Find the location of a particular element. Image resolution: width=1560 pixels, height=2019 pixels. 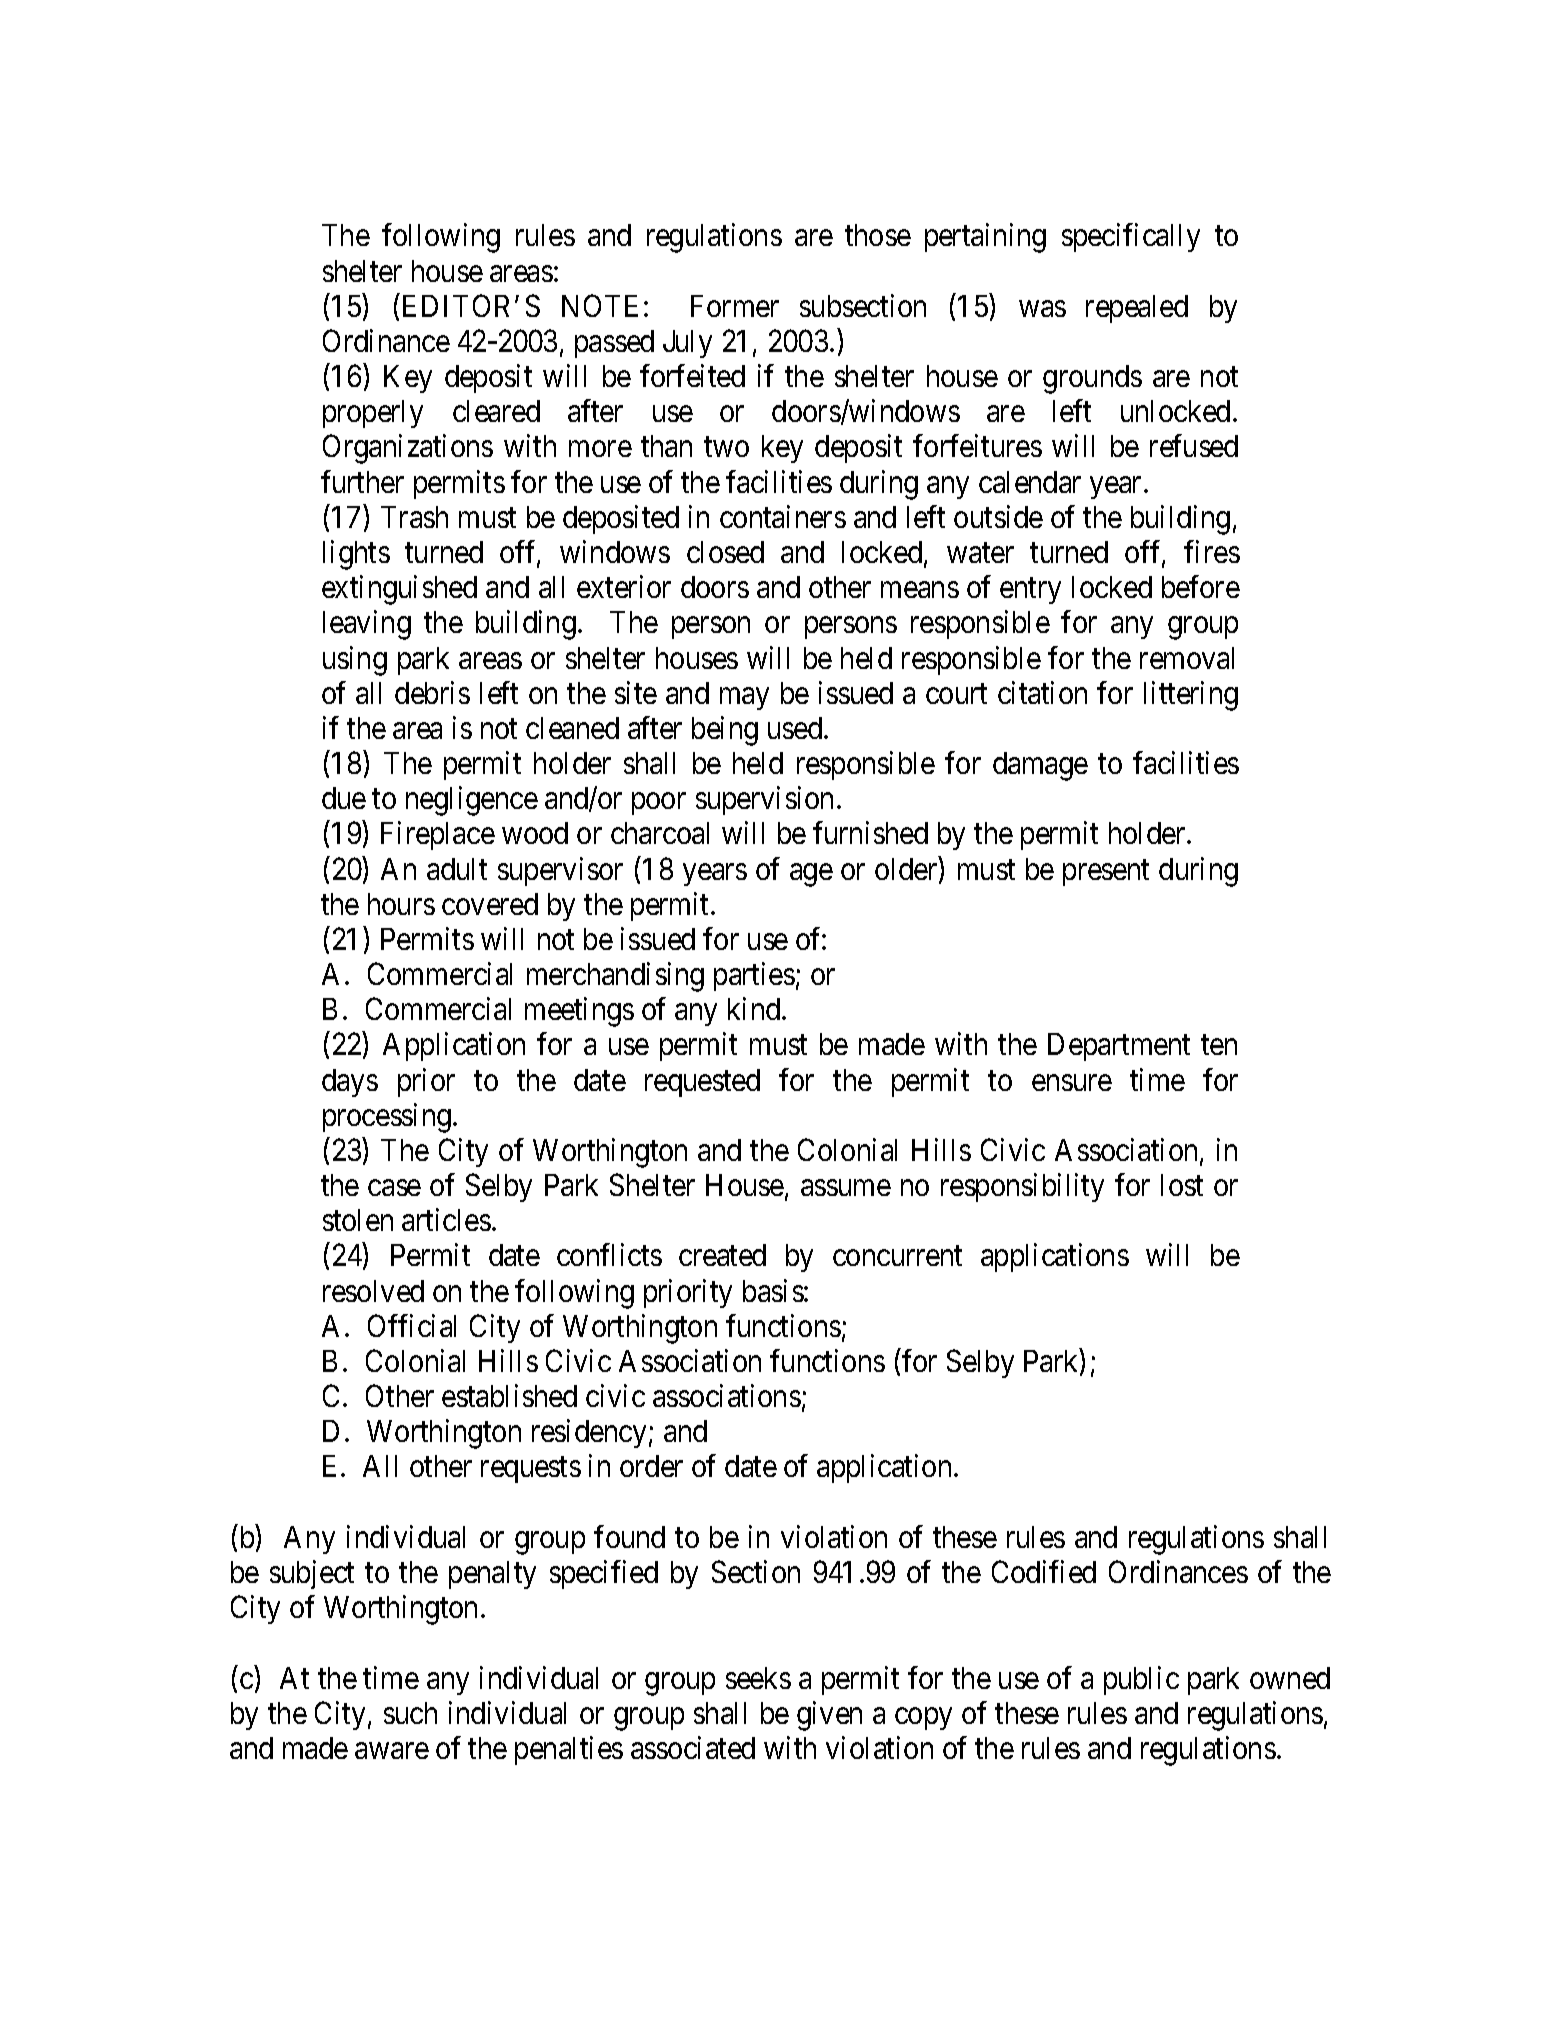

assume is located at coordinates (846, 1188).
